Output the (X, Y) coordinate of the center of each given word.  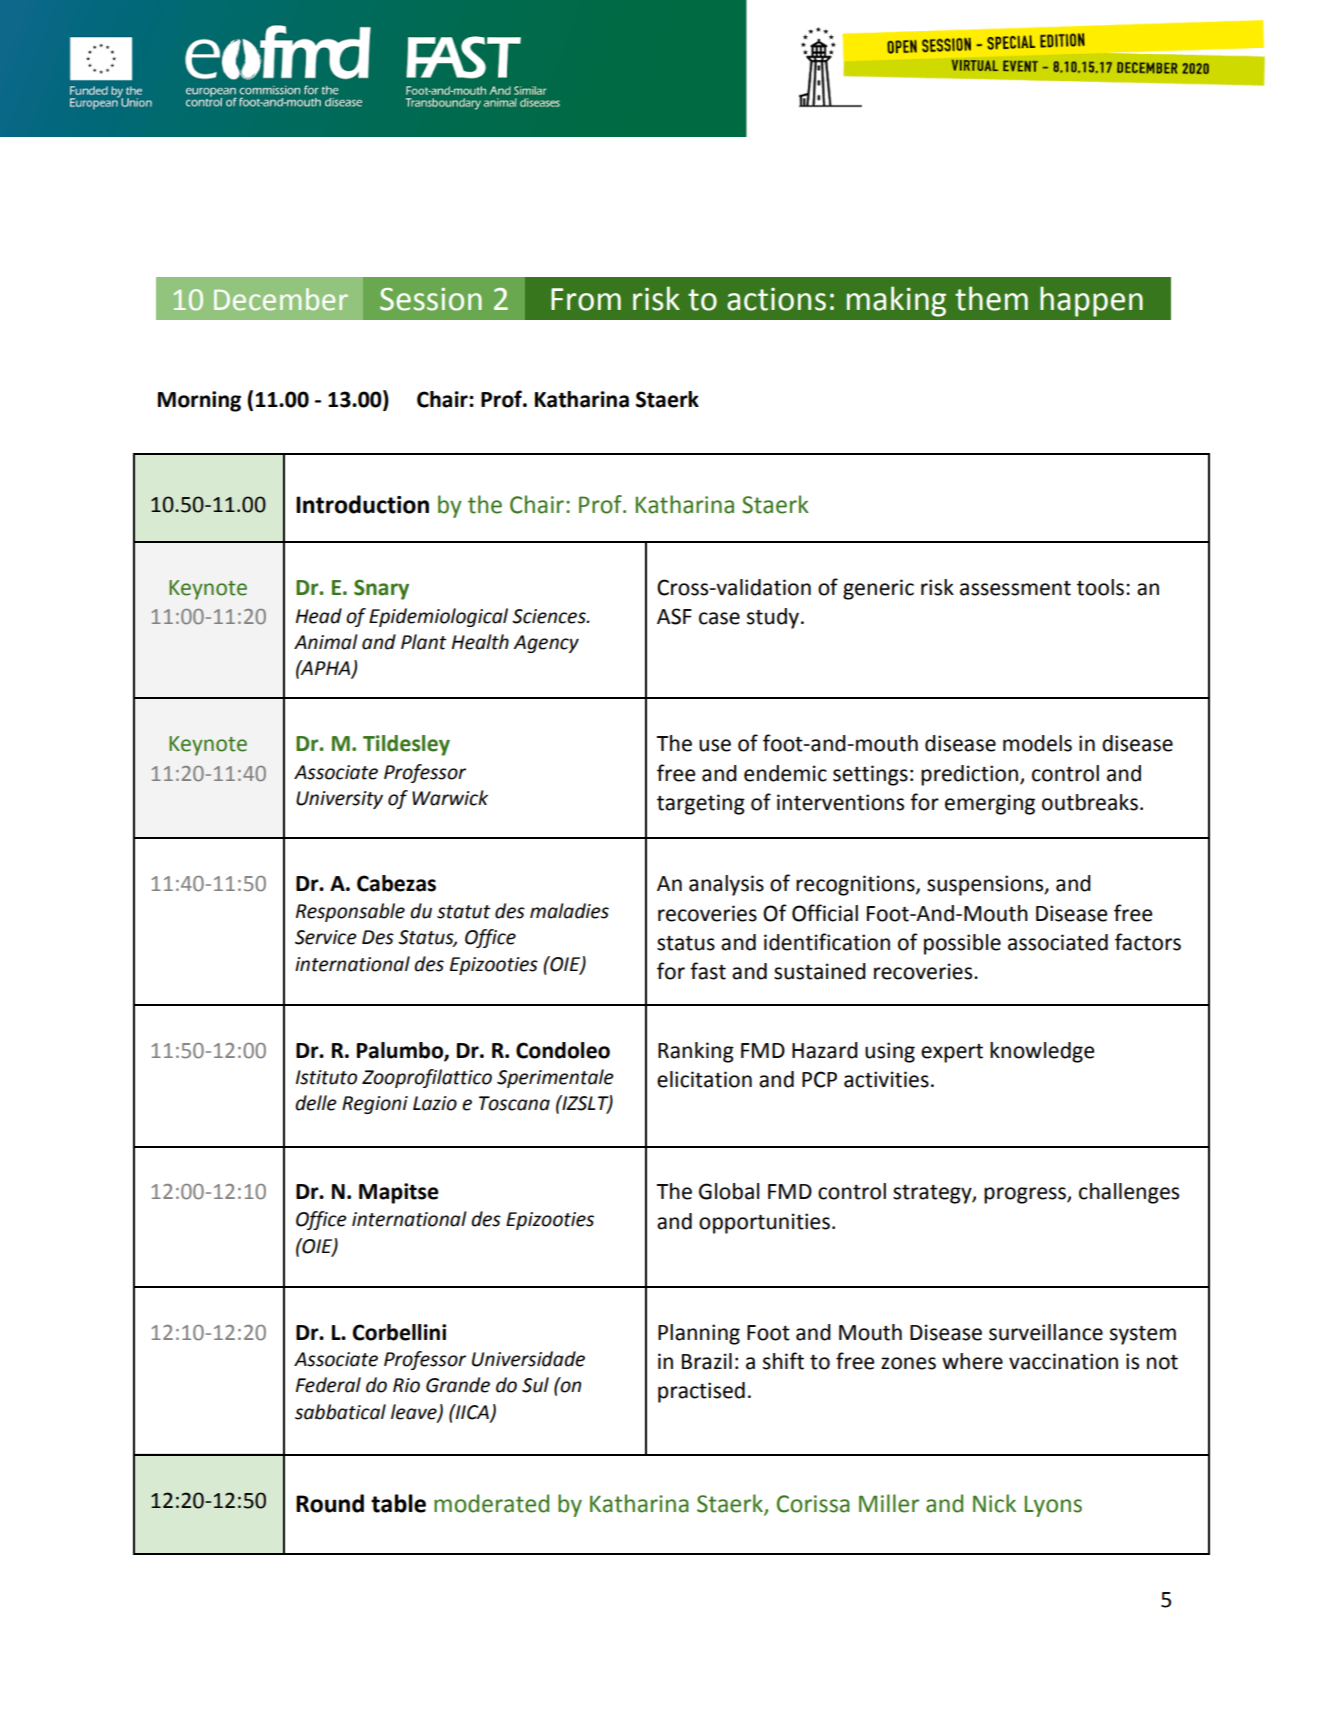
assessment (1015, 588)
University (339, 800)
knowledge (1042, 1052)
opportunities (764, 1223)
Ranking (696, 1052)
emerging (990, 804)
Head (319, 616)
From (586, 299)
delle (316, 1103)
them (991, 298)
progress (1026, 1195)
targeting (701, 804)
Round (330, 1503)
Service (326, 937)
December (281, 299)
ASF (674, 616)
